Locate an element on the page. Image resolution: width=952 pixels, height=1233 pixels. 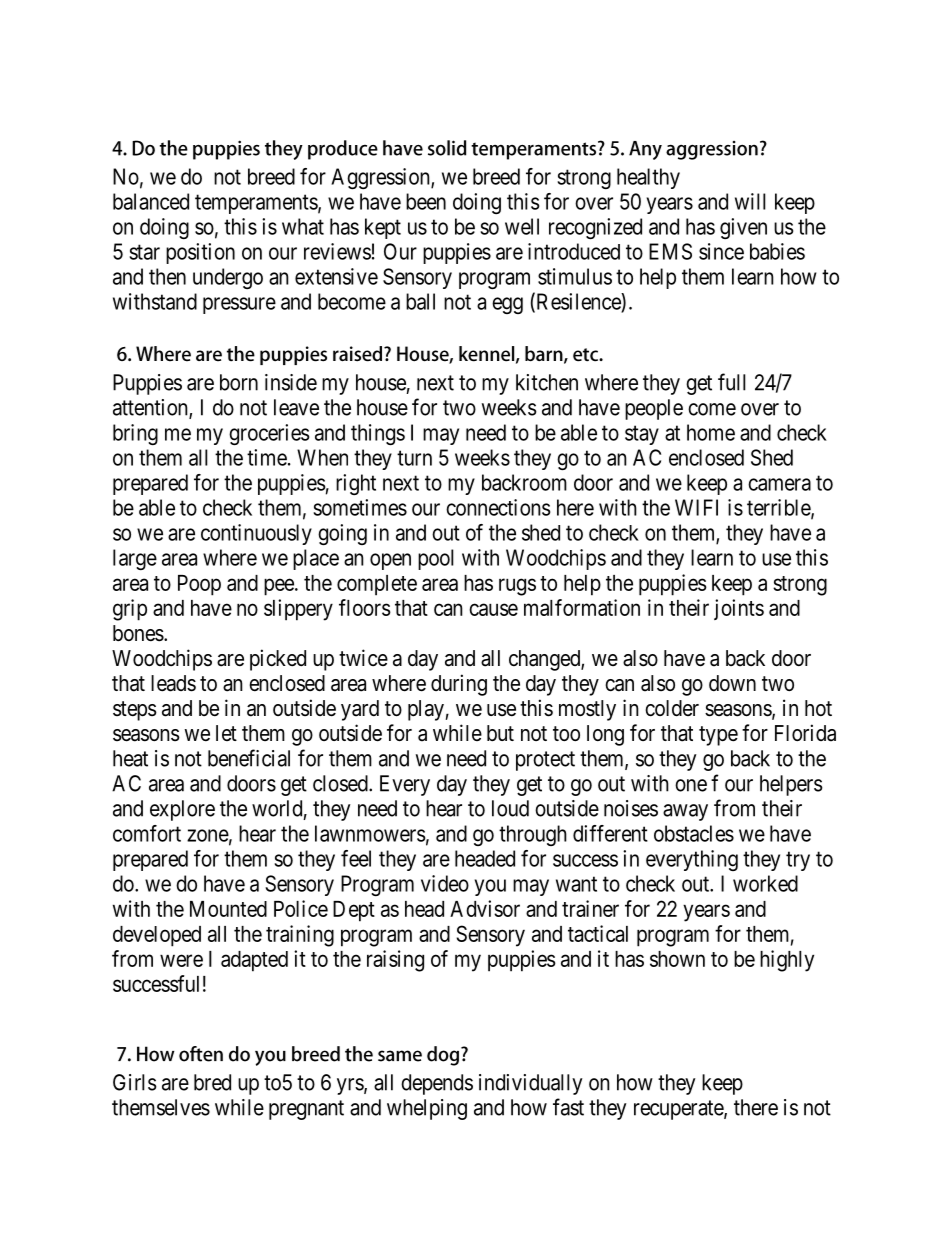
turn is located at coordinates (414, 458).
